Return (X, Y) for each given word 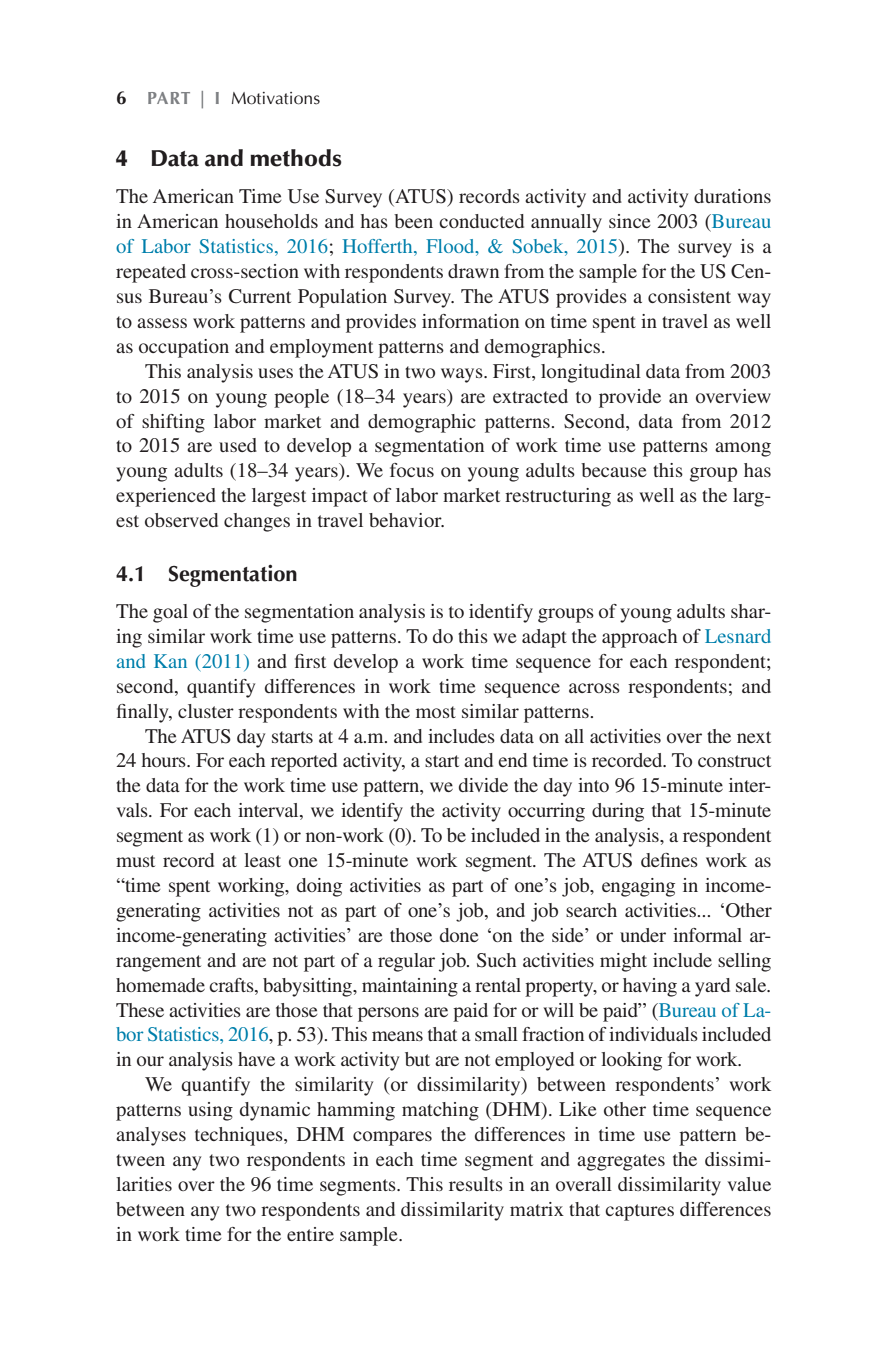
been (413, 221)
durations (732, 196)
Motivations (276, 98)
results (476, 1184)
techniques (240, 1136)
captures (639, 1212)
